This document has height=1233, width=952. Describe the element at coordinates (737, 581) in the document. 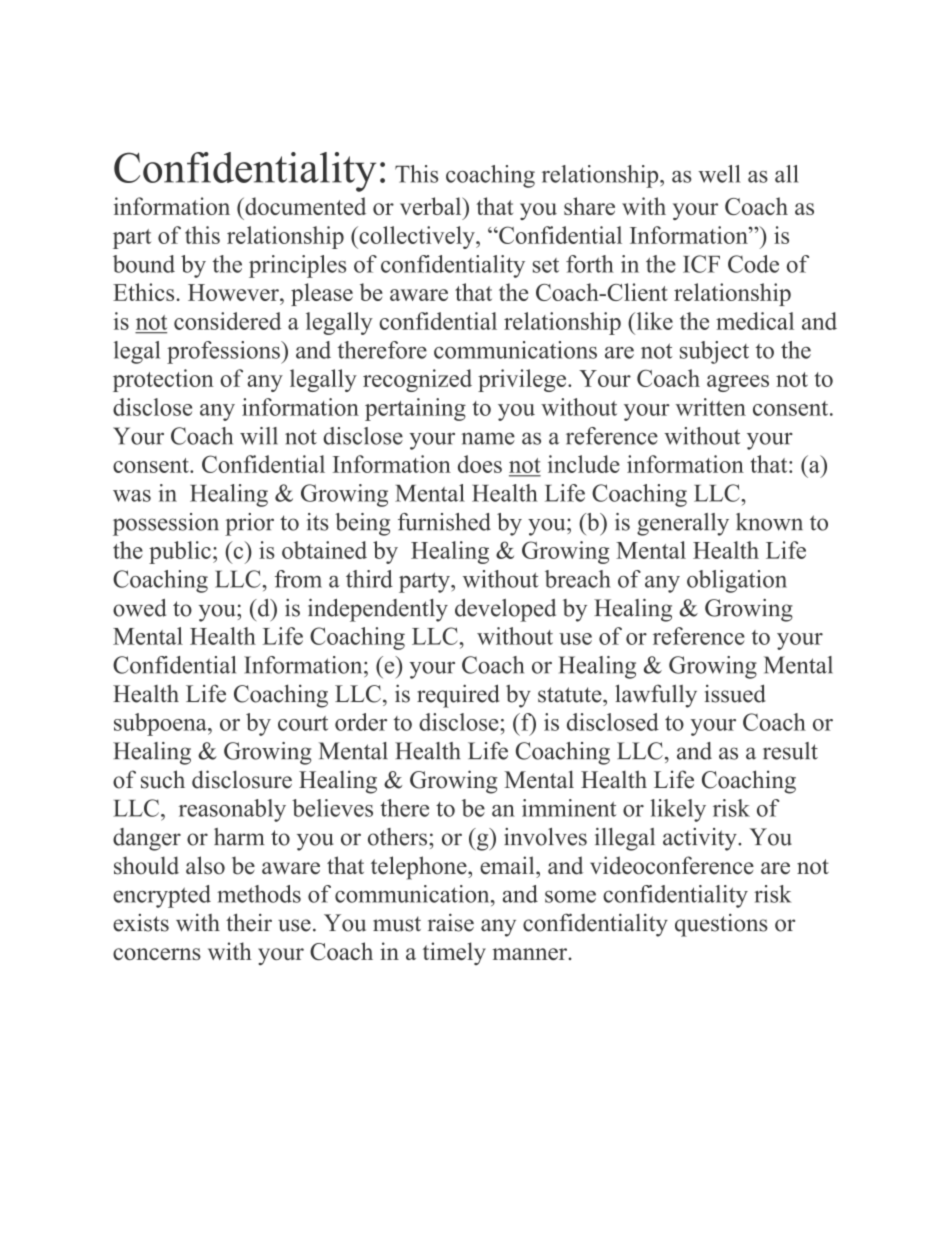

I see `obligation` at that location.
